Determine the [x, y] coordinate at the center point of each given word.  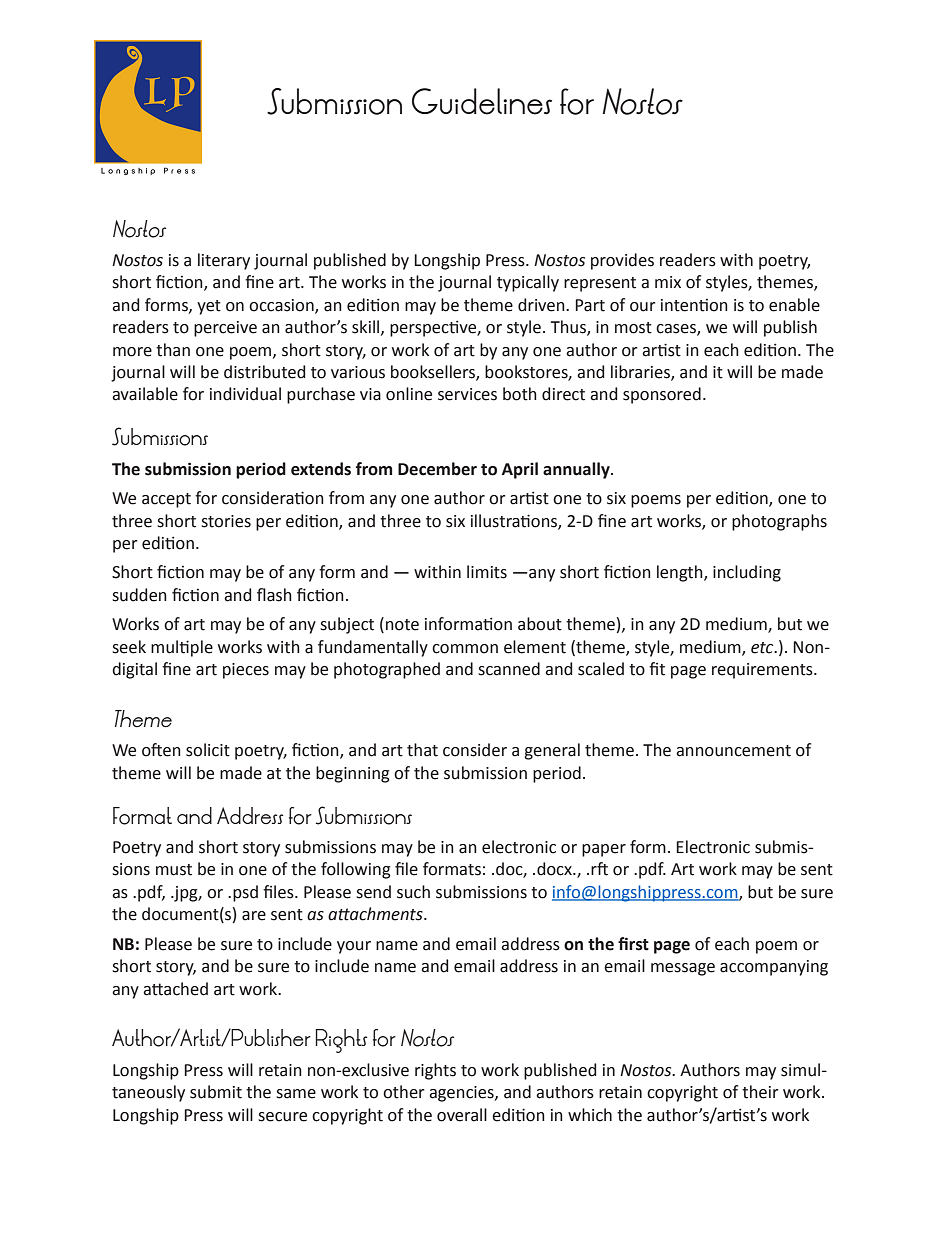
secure [282, 1117]
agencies [462, 1094]
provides [622, 261]
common [465, 649]
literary [224, 261]
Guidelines [482, 101]
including [747, 573]
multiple [182, 648]
